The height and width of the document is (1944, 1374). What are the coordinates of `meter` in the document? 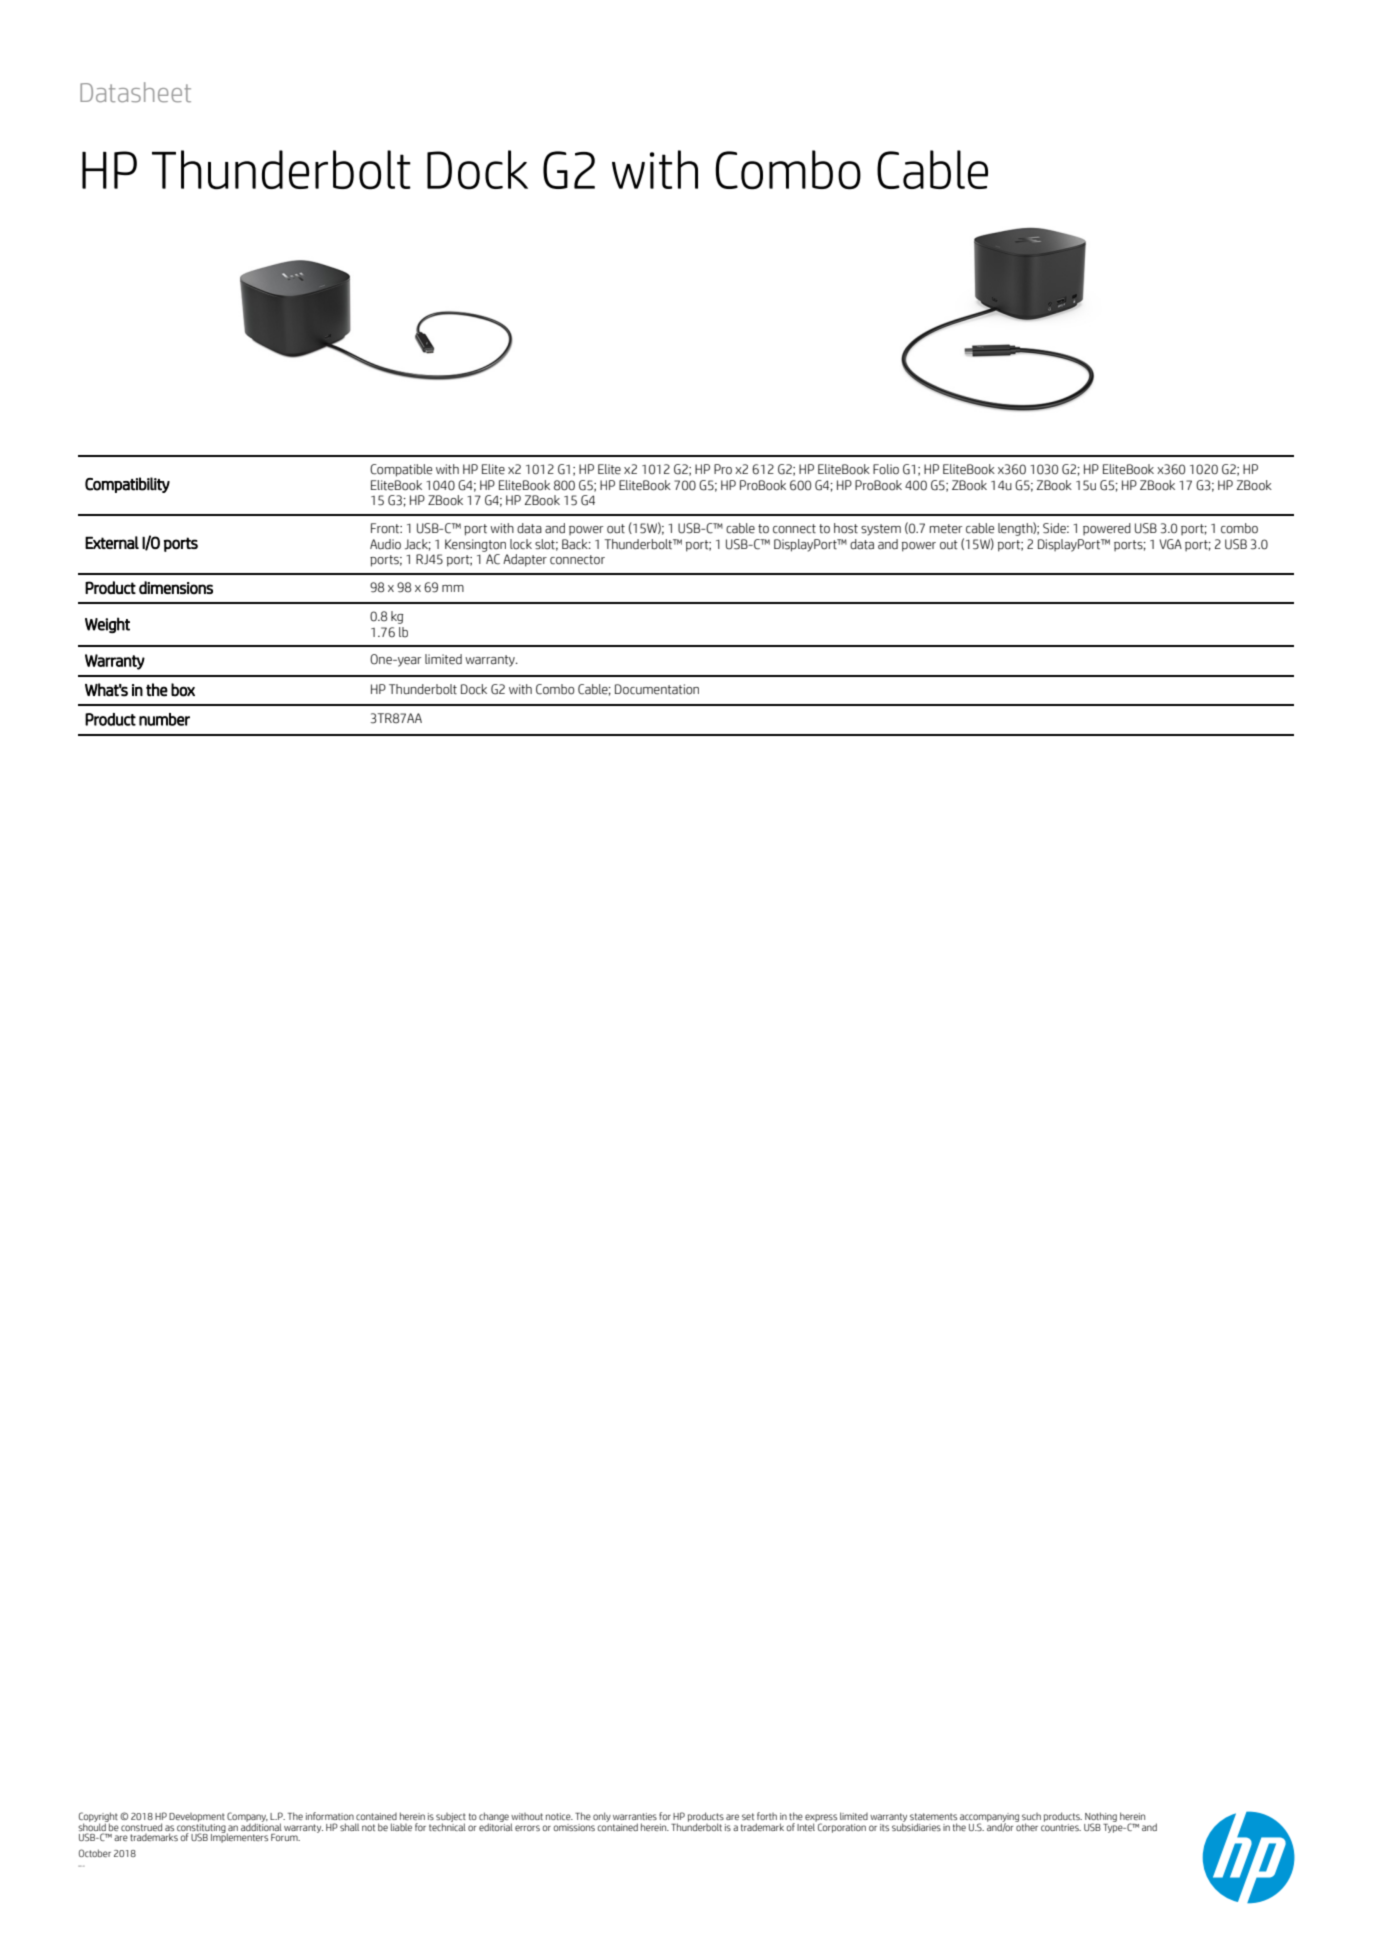 It's located at (946, 529).
